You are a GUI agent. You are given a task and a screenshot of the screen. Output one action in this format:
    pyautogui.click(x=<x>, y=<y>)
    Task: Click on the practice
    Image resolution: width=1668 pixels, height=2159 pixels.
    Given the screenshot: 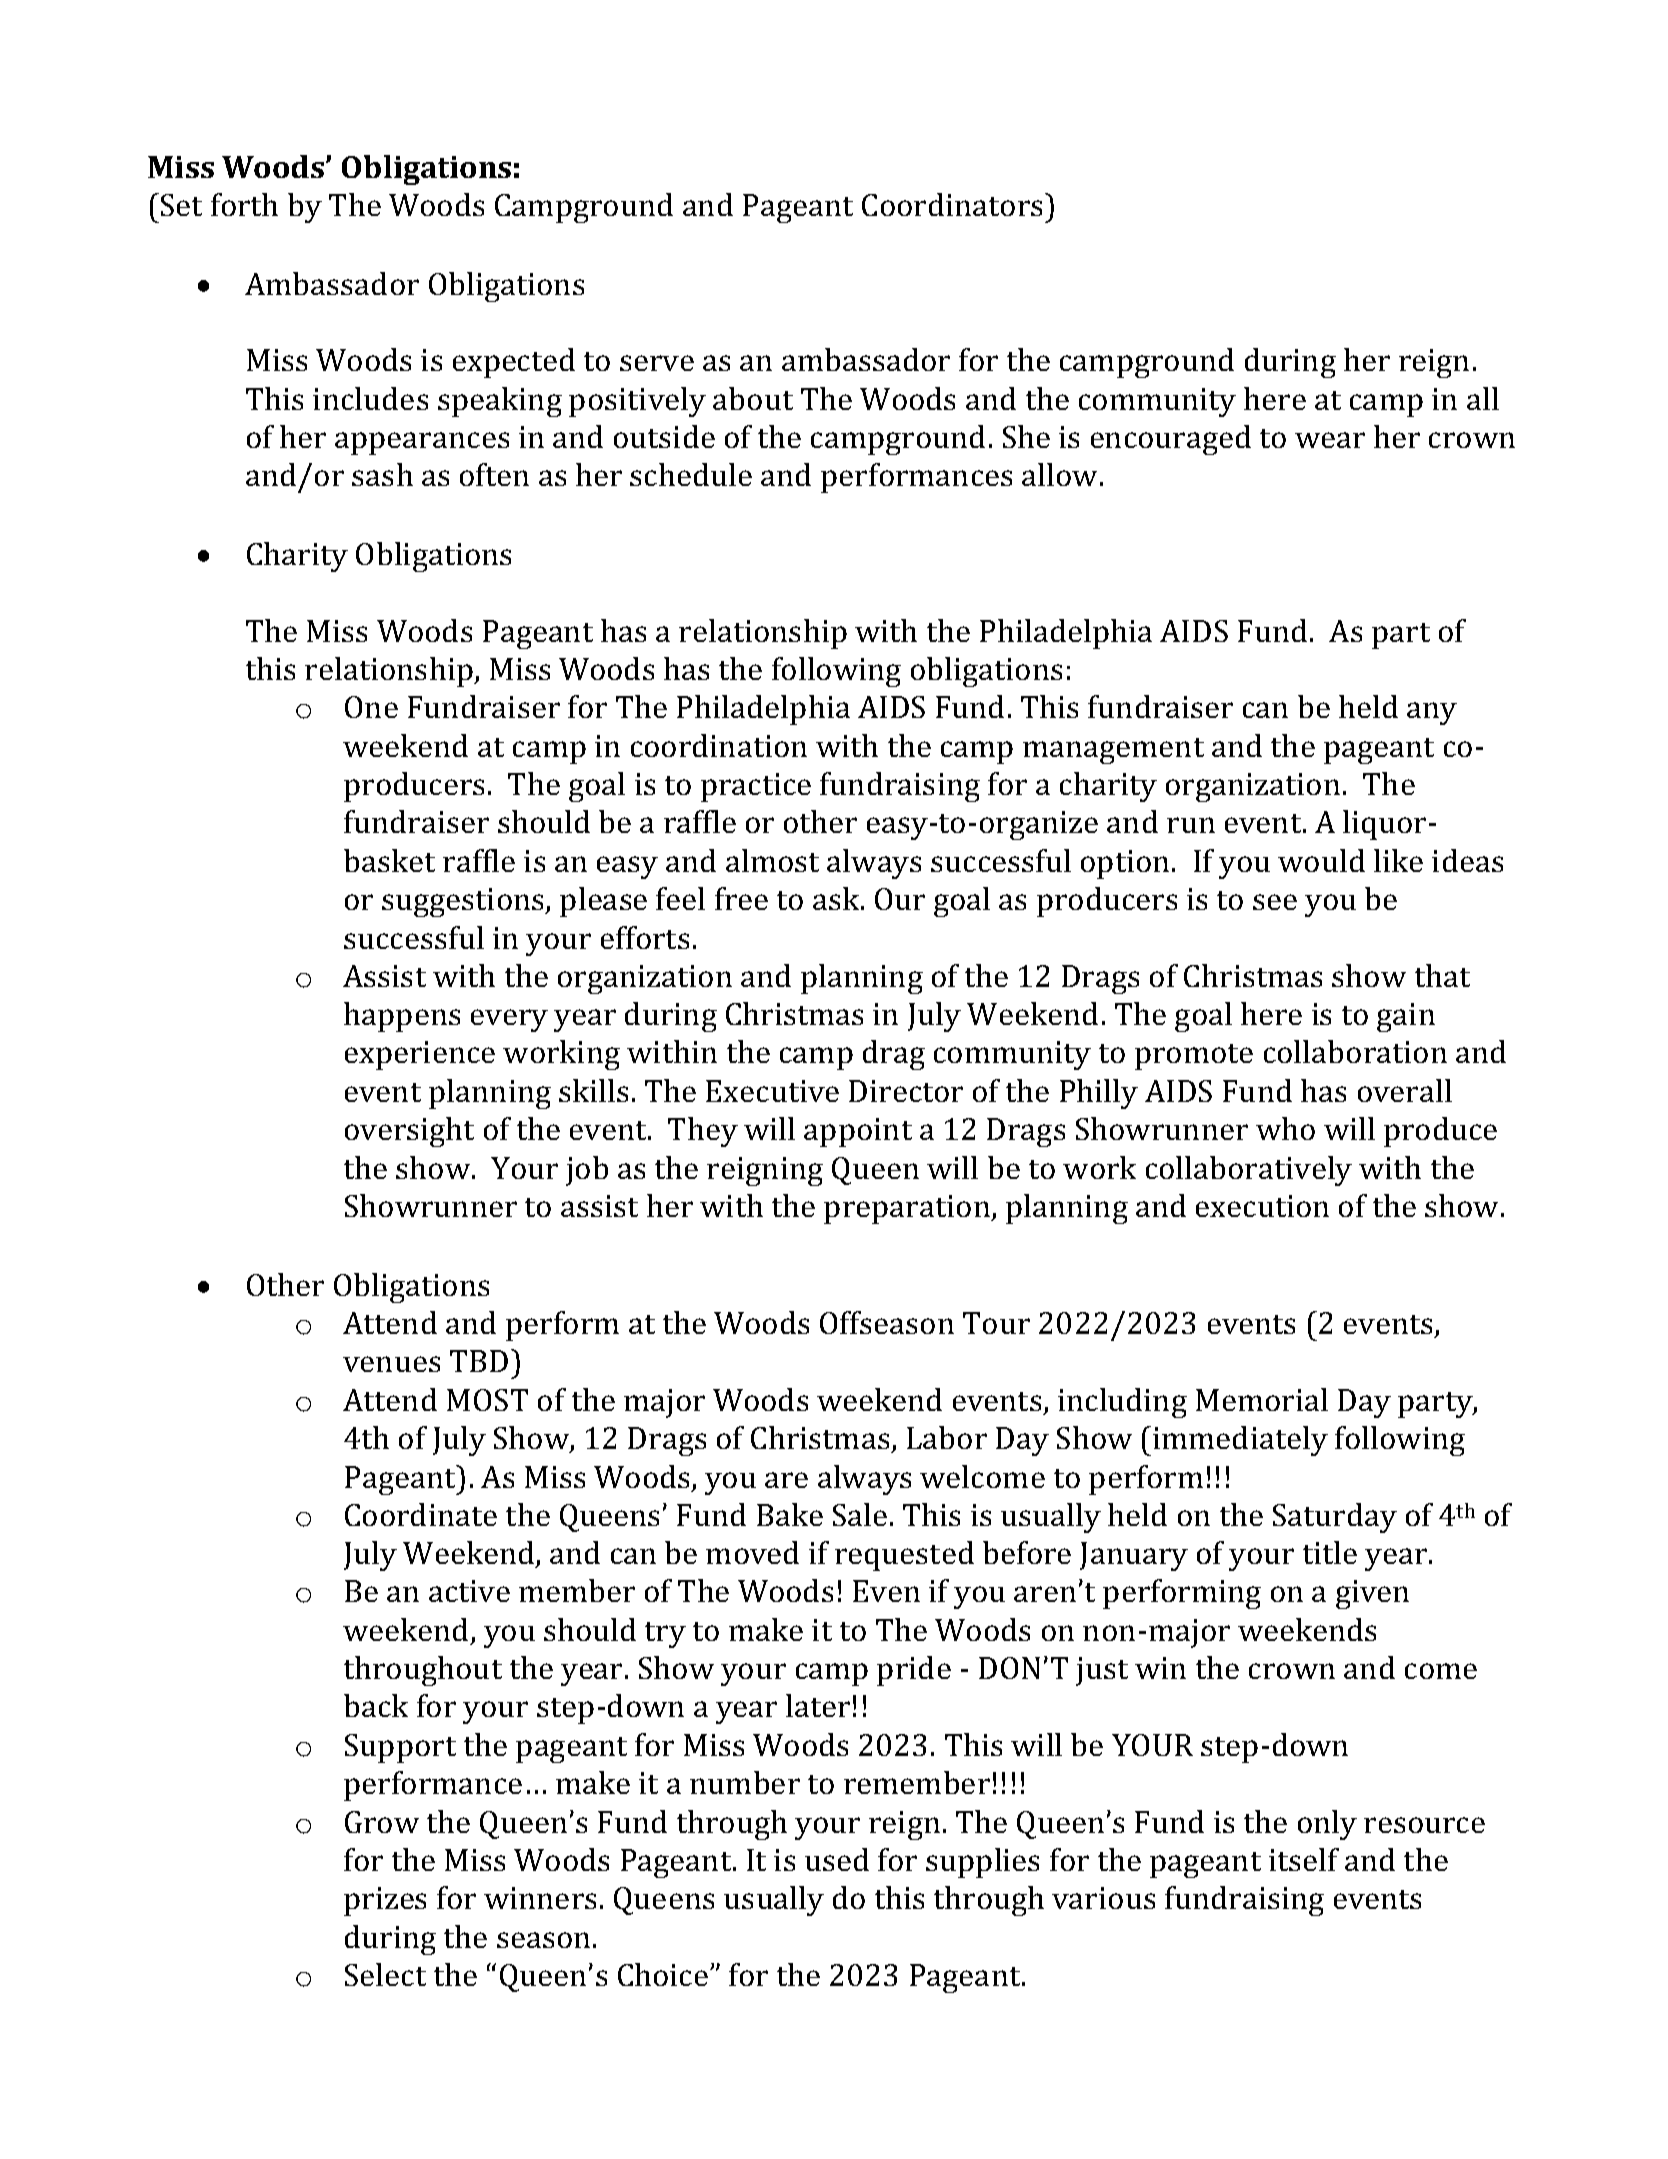 What is the action you would take?
    pyautogui.click(x=756, y=787)
